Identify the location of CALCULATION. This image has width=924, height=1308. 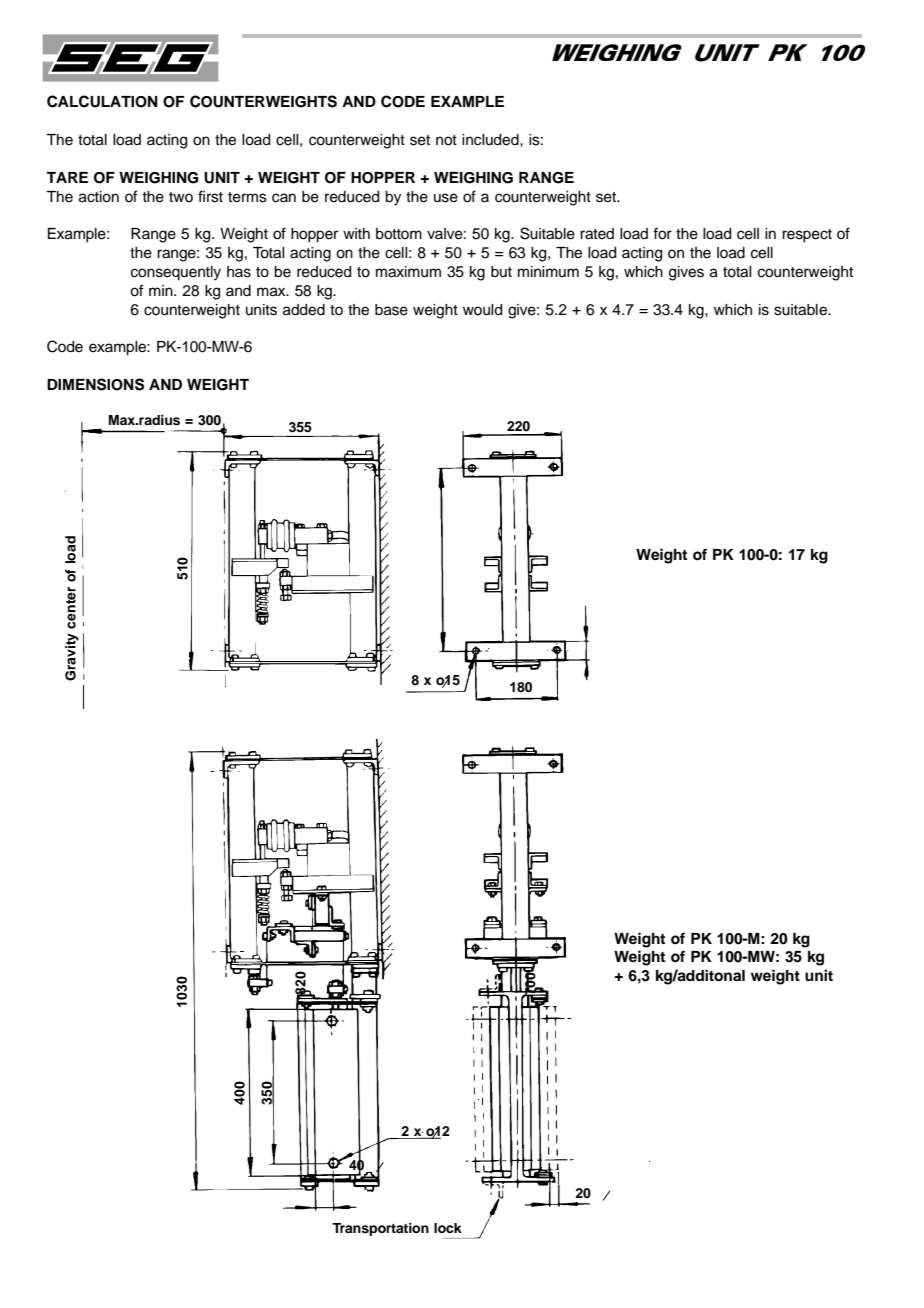
(102, 101).
